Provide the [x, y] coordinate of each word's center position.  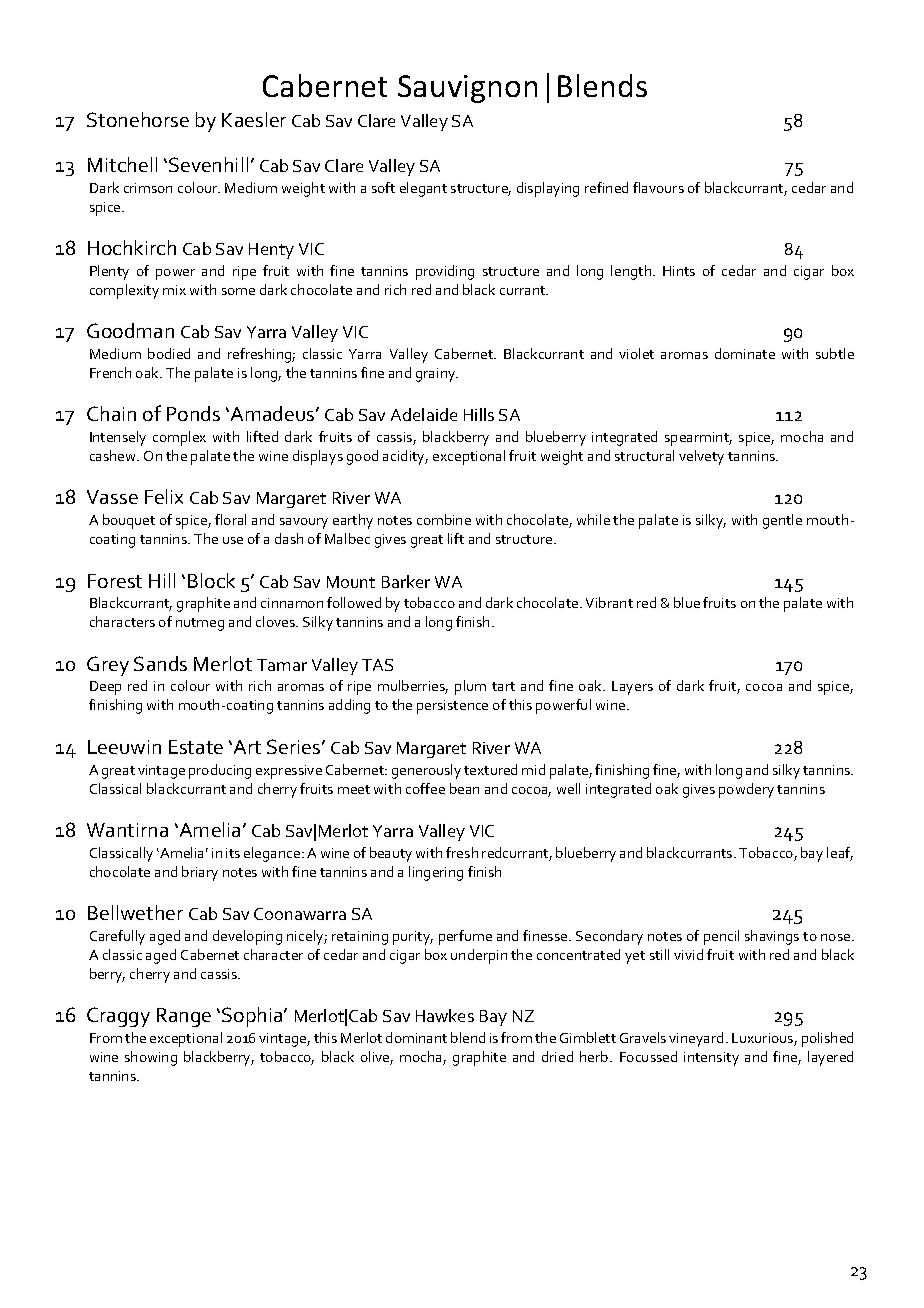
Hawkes [445, 1015]
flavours [658, 187]
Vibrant [609, 602]
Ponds [193, 413]
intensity [711, 1059]
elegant [423, 189]
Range [184, 1017]
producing [220, 771]
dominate [745, 353]
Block [211, 580]
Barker [406, 581]
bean [464, 788]
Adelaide [424, 414]
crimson [148, 188]
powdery [746, 790]
